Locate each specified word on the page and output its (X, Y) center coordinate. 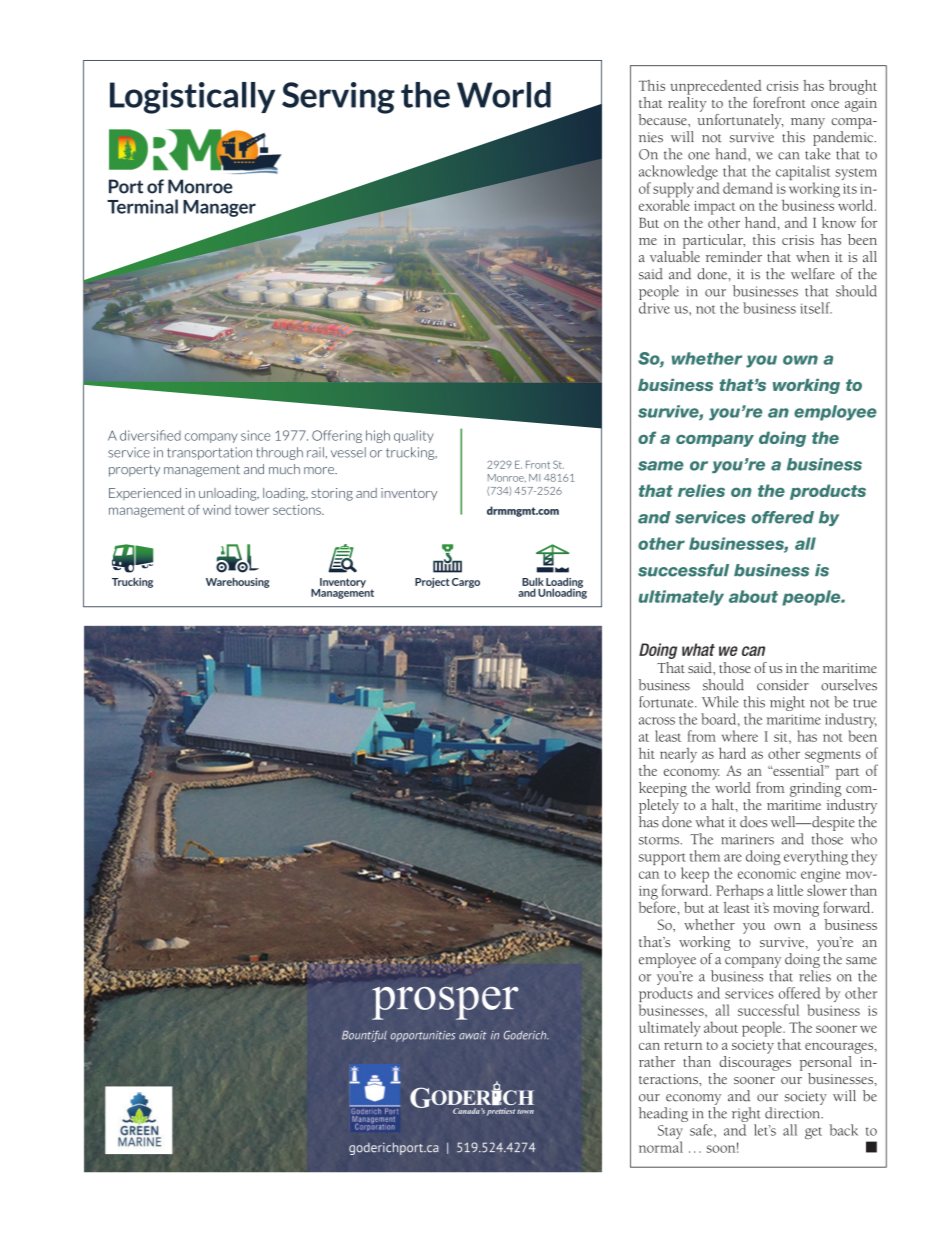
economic (767, 874)
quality (414, 436)
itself (816, 308)
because (663, 119)
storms (660, 840)
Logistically (192, 98)
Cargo (466, 583)
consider (783, 685)
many (808, 123)
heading (663, 1114)
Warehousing (237, 583)
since (255, 435)
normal (661, 1147)
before (658, 906)
